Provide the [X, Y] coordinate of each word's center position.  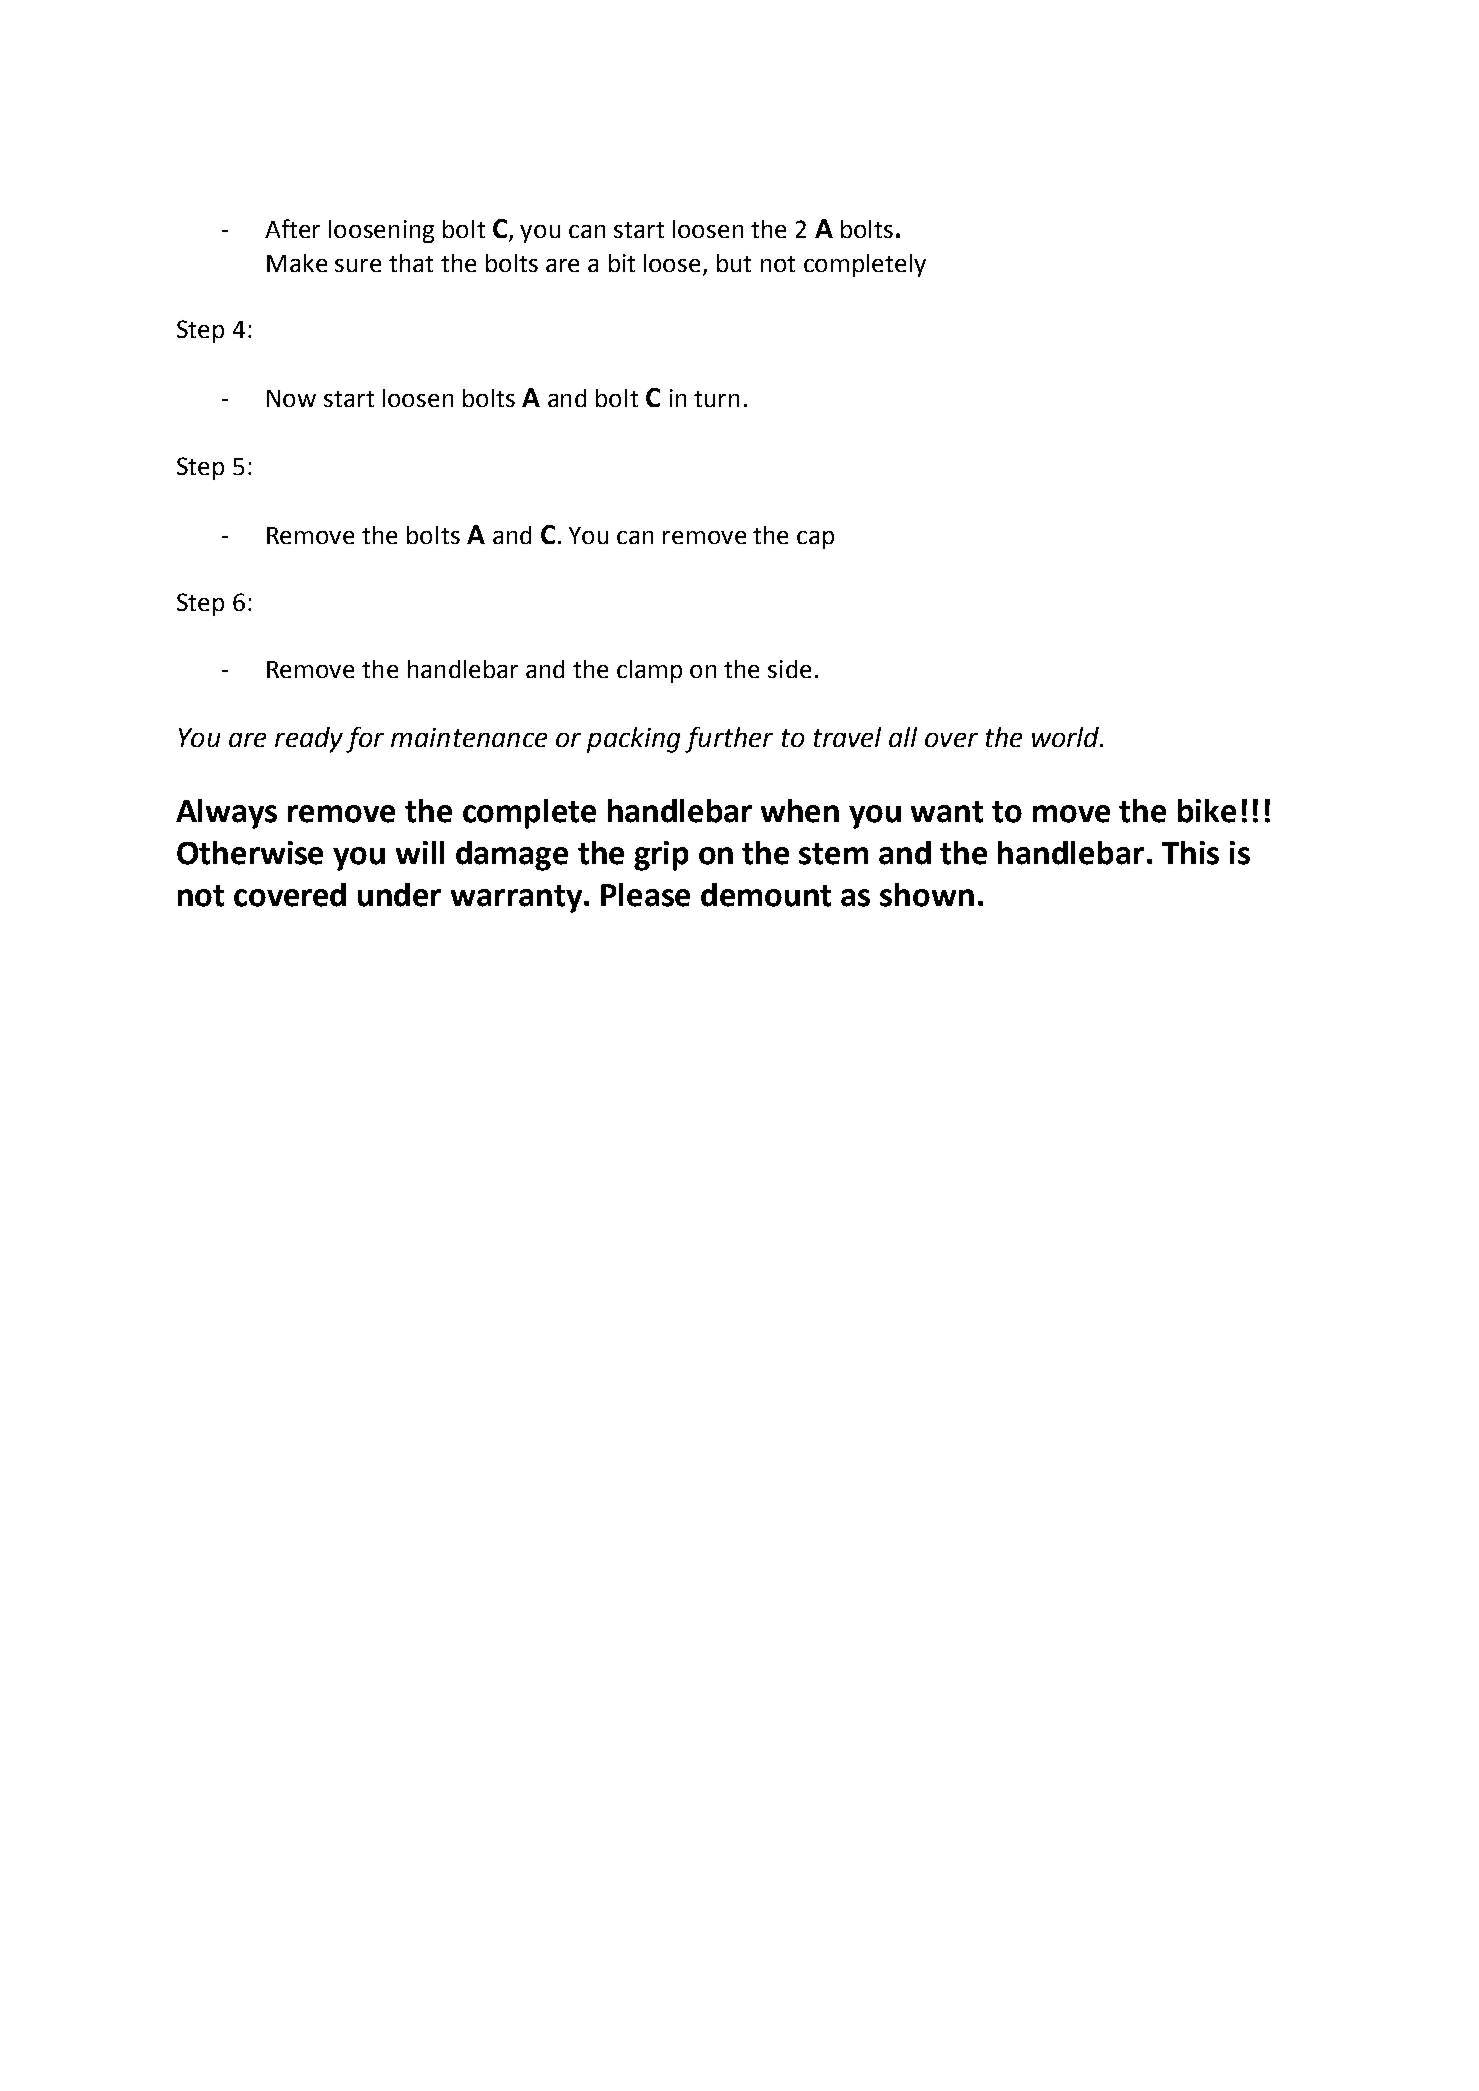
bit [622, 263]
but [734, 263]
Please [645, 895]
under [399, 895]
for [365, 740]
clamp [649, 671]
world [1067, 737]
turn [716, 399]
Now [291, 398]
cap [815, 540]
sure [358, 265]
